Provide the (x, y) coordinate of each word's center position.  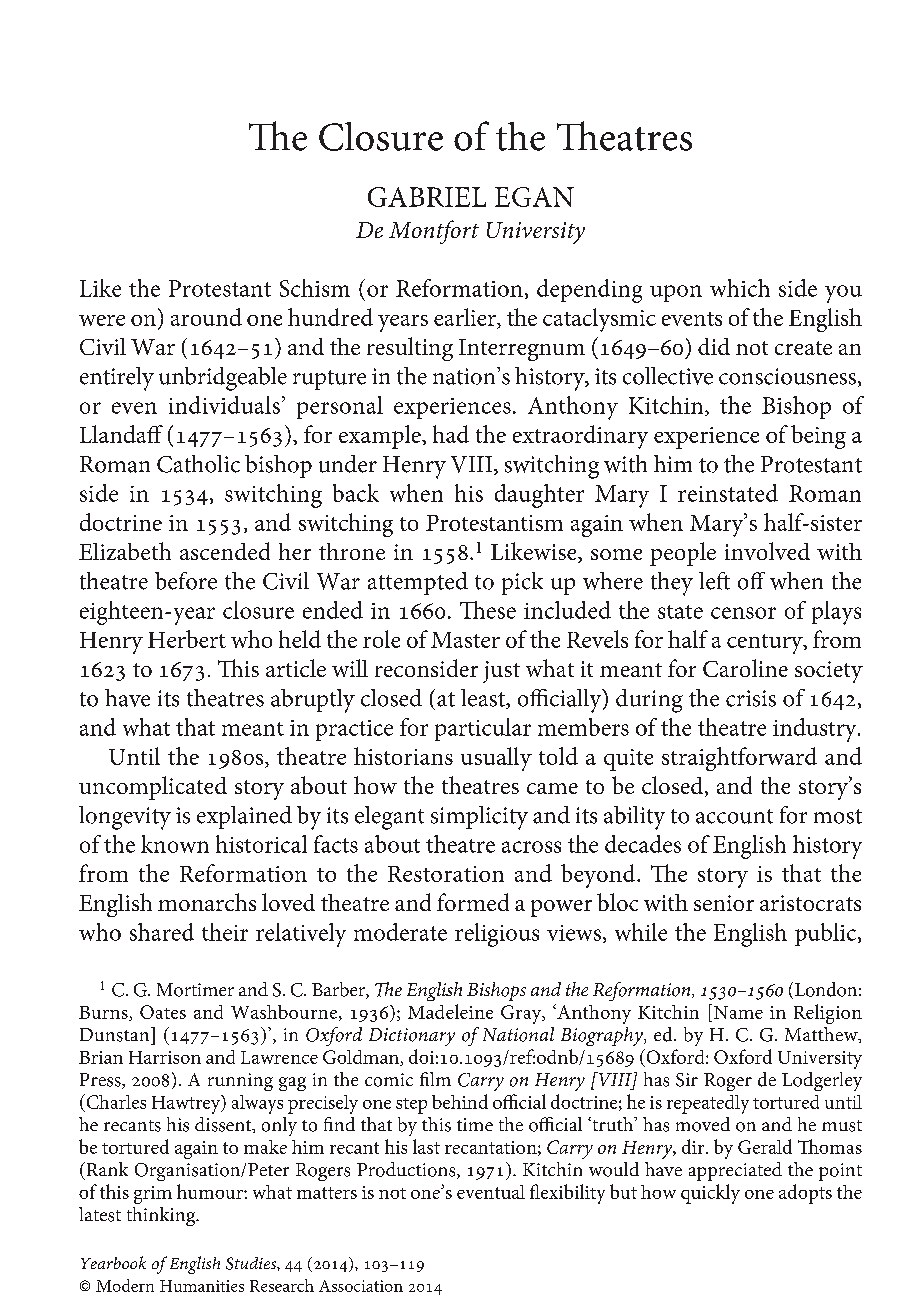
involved (767, 551)
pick (522, 583)
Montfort (434, 232)
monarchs (207, 902)
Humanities (202, 1286)
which (740, 288)
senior (724, 903)
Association (361, 1286)
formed (473, 902)
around (206, 317)
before (186, 581)
